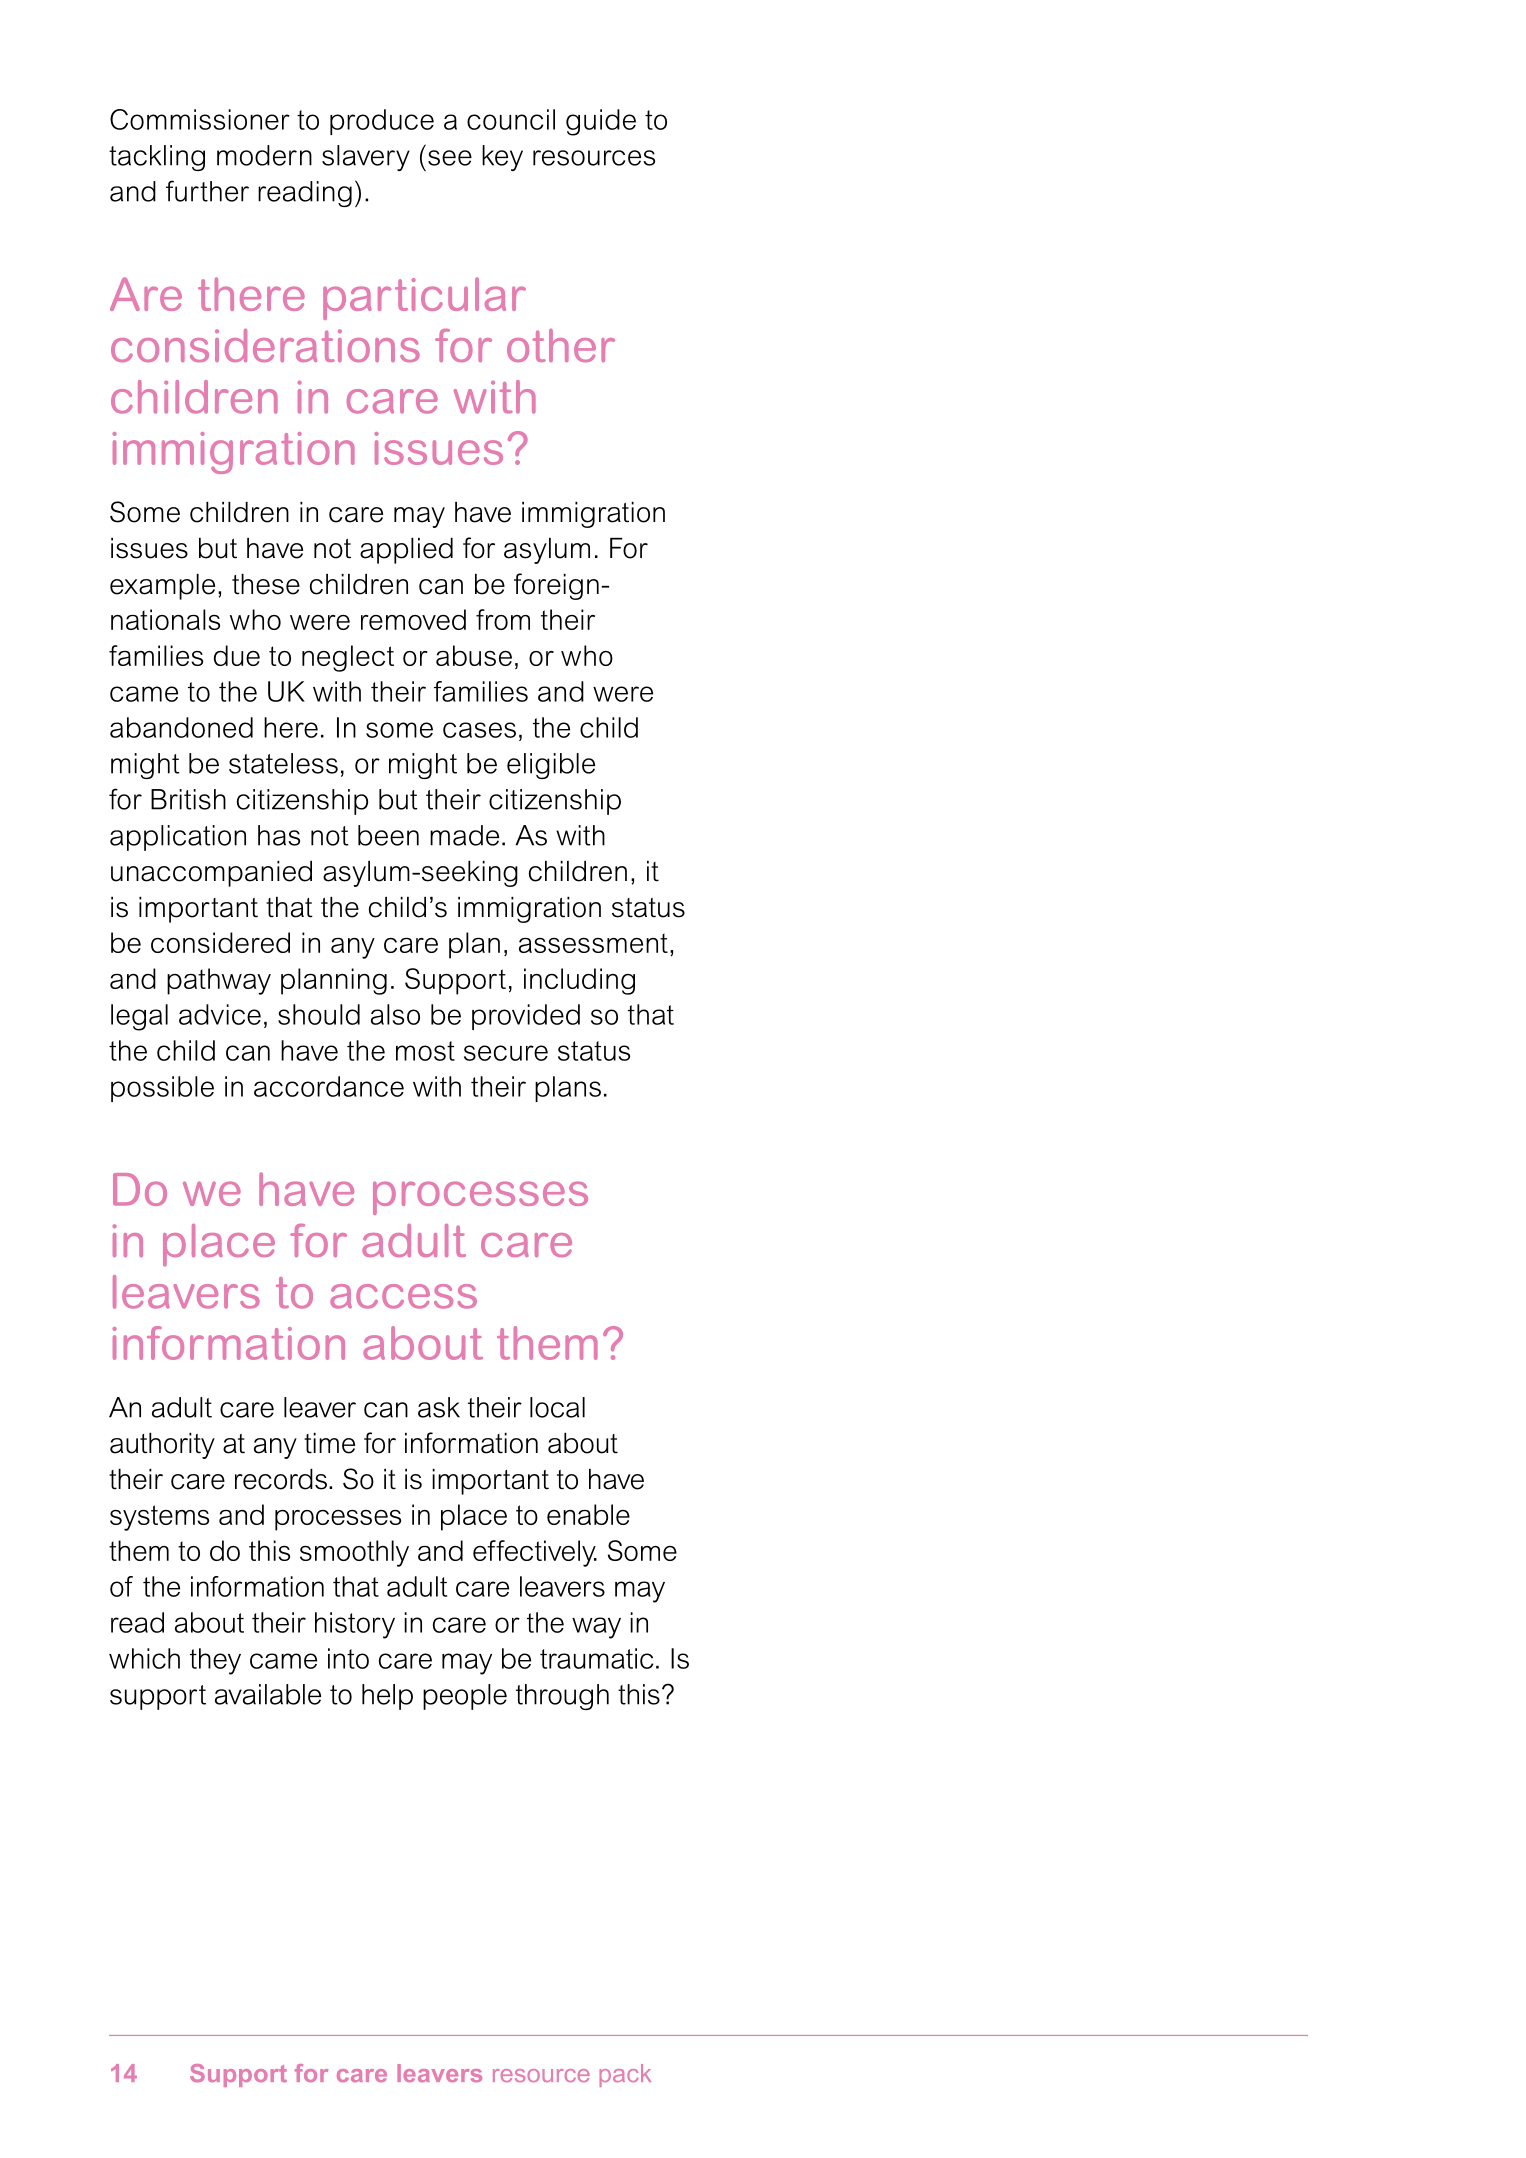  What do you see at coordinates (366, 158) in the document?
I see `slavery` at bounding box center [366, 158].
